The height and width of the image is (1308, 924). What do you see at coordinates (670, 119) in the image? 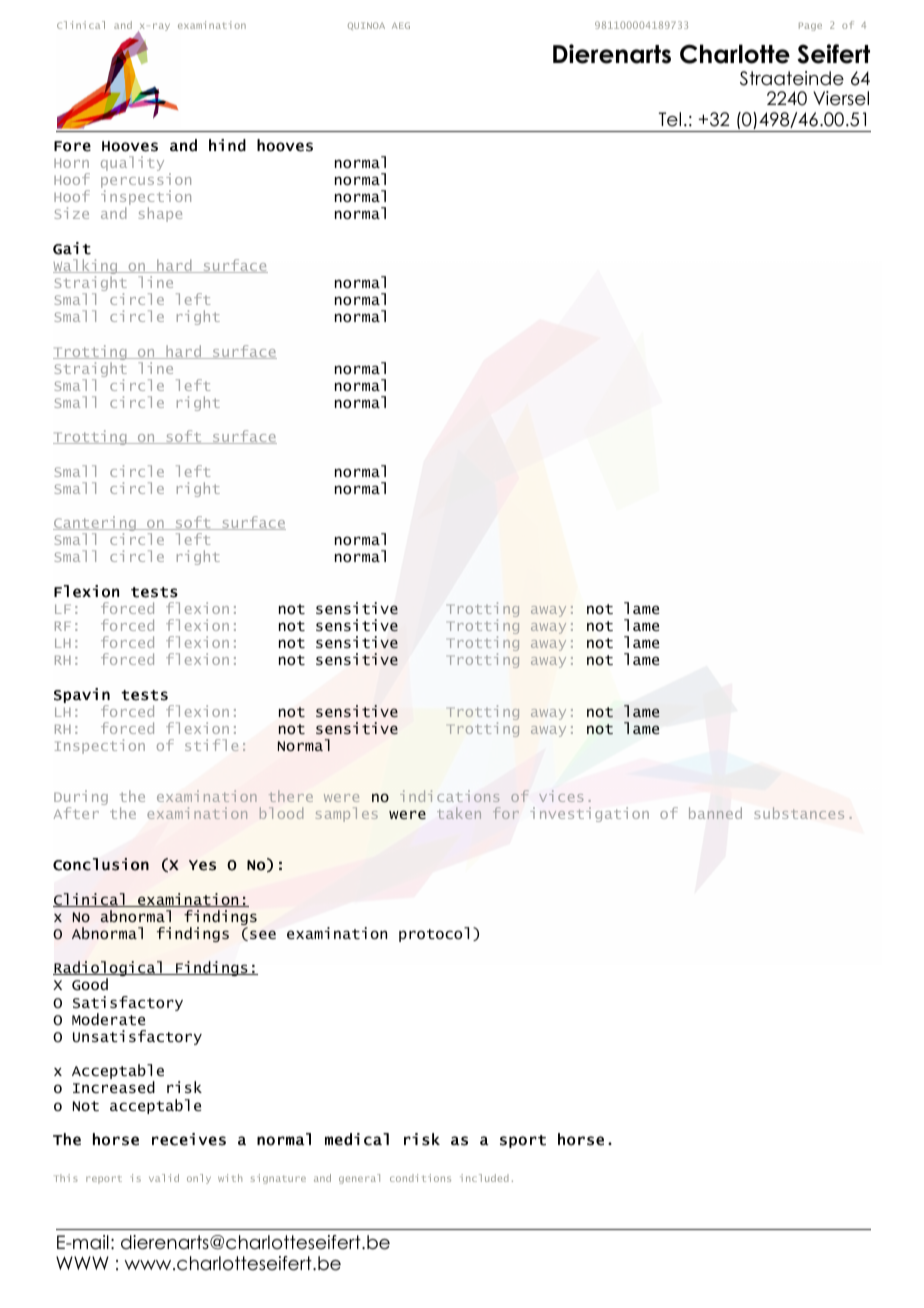
I see `Tel` at bounding box center [670, 119].
